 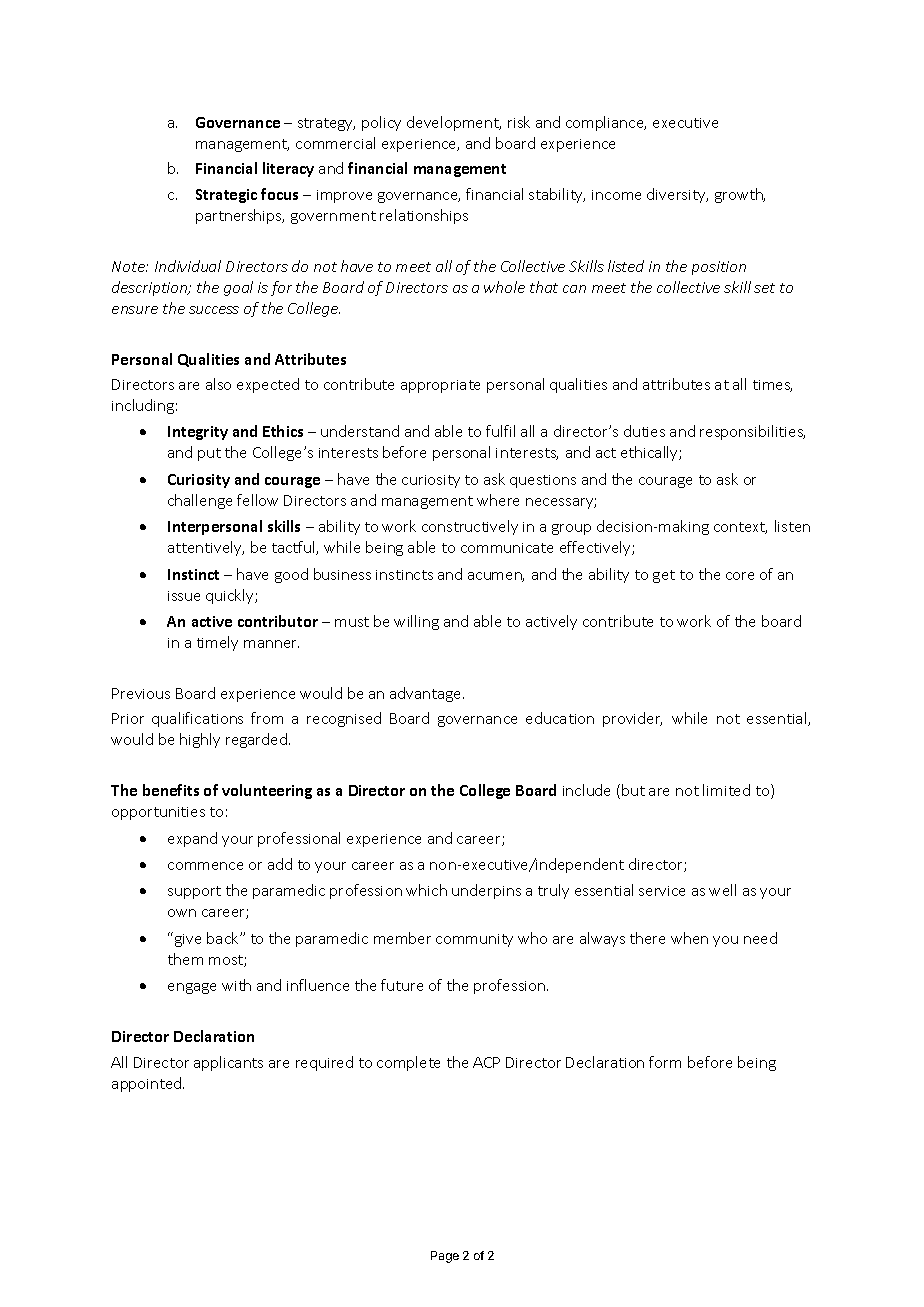 What do you see at coordinates (470, 527) in the image?
I see `constructively` at bounding box center [470, 527].
